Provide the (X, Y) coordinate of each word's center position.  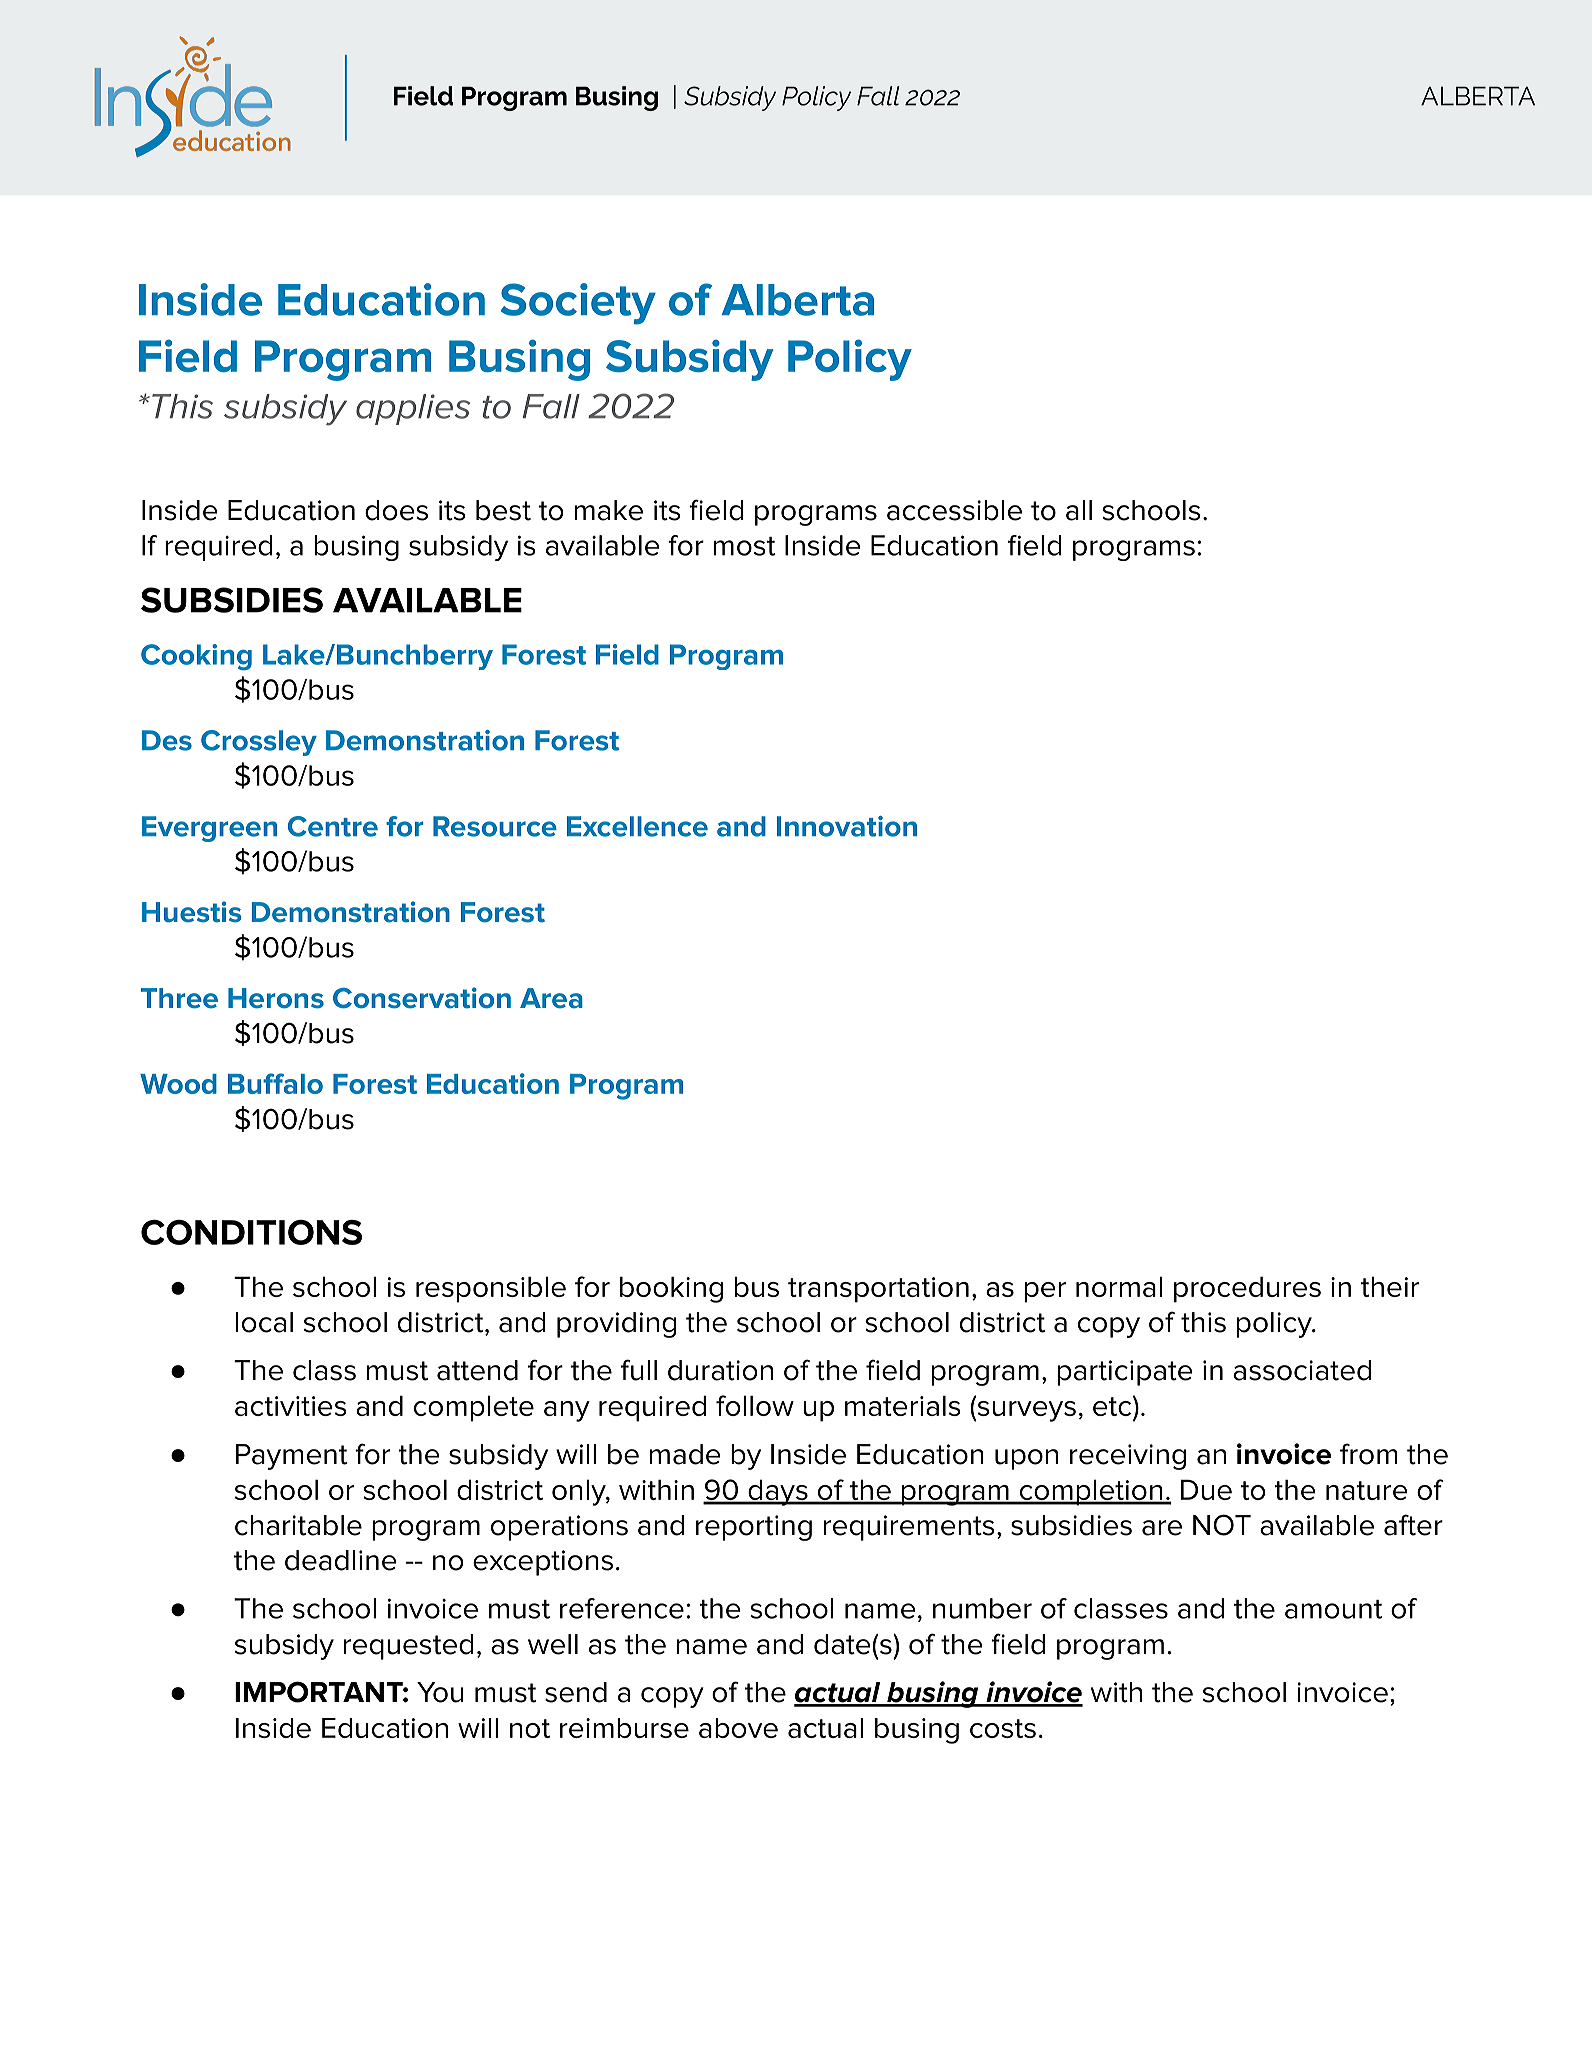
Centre (333, 826)
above (738, 1728)
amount (1333, 1609)
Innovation (847, 826)
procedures (1247, 1289)
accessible (954, 510)
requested (409, 1647)
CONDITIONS (251, 1232)
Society (578, 304)
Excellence (637, 826)
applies (413, 409)
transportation (878, 1290)
